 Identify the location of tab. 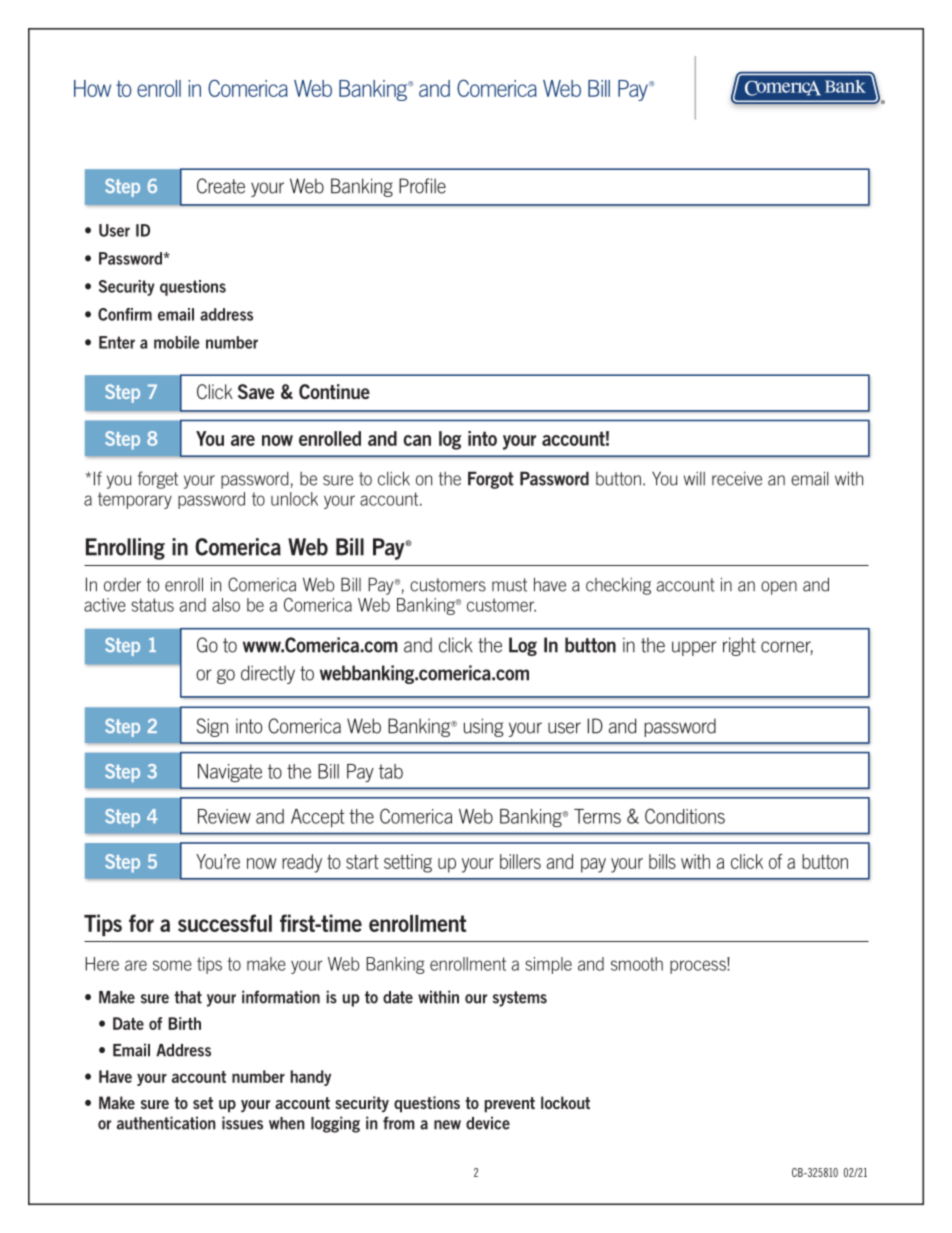
(391, 771).
